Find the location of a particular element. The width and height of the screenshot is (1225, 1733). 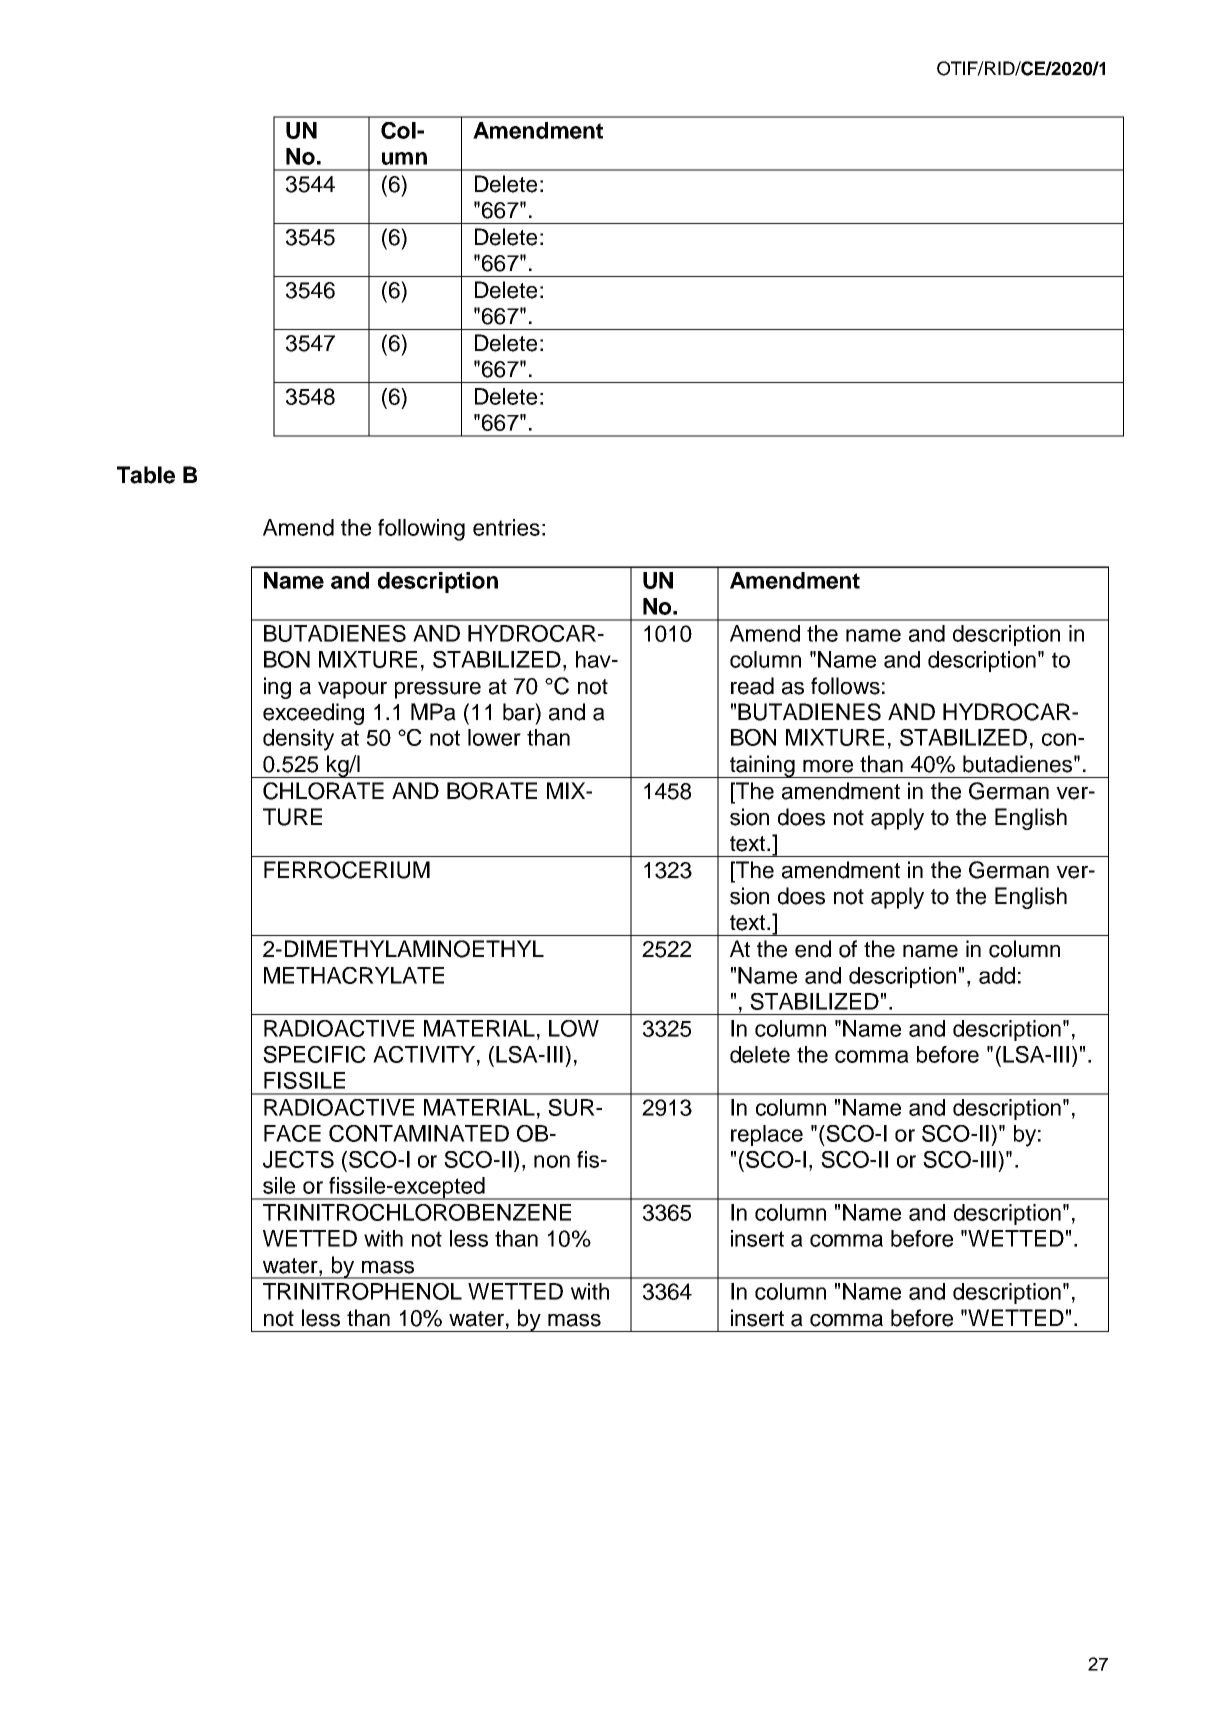

vapour is located at coordinates (352, 690).
